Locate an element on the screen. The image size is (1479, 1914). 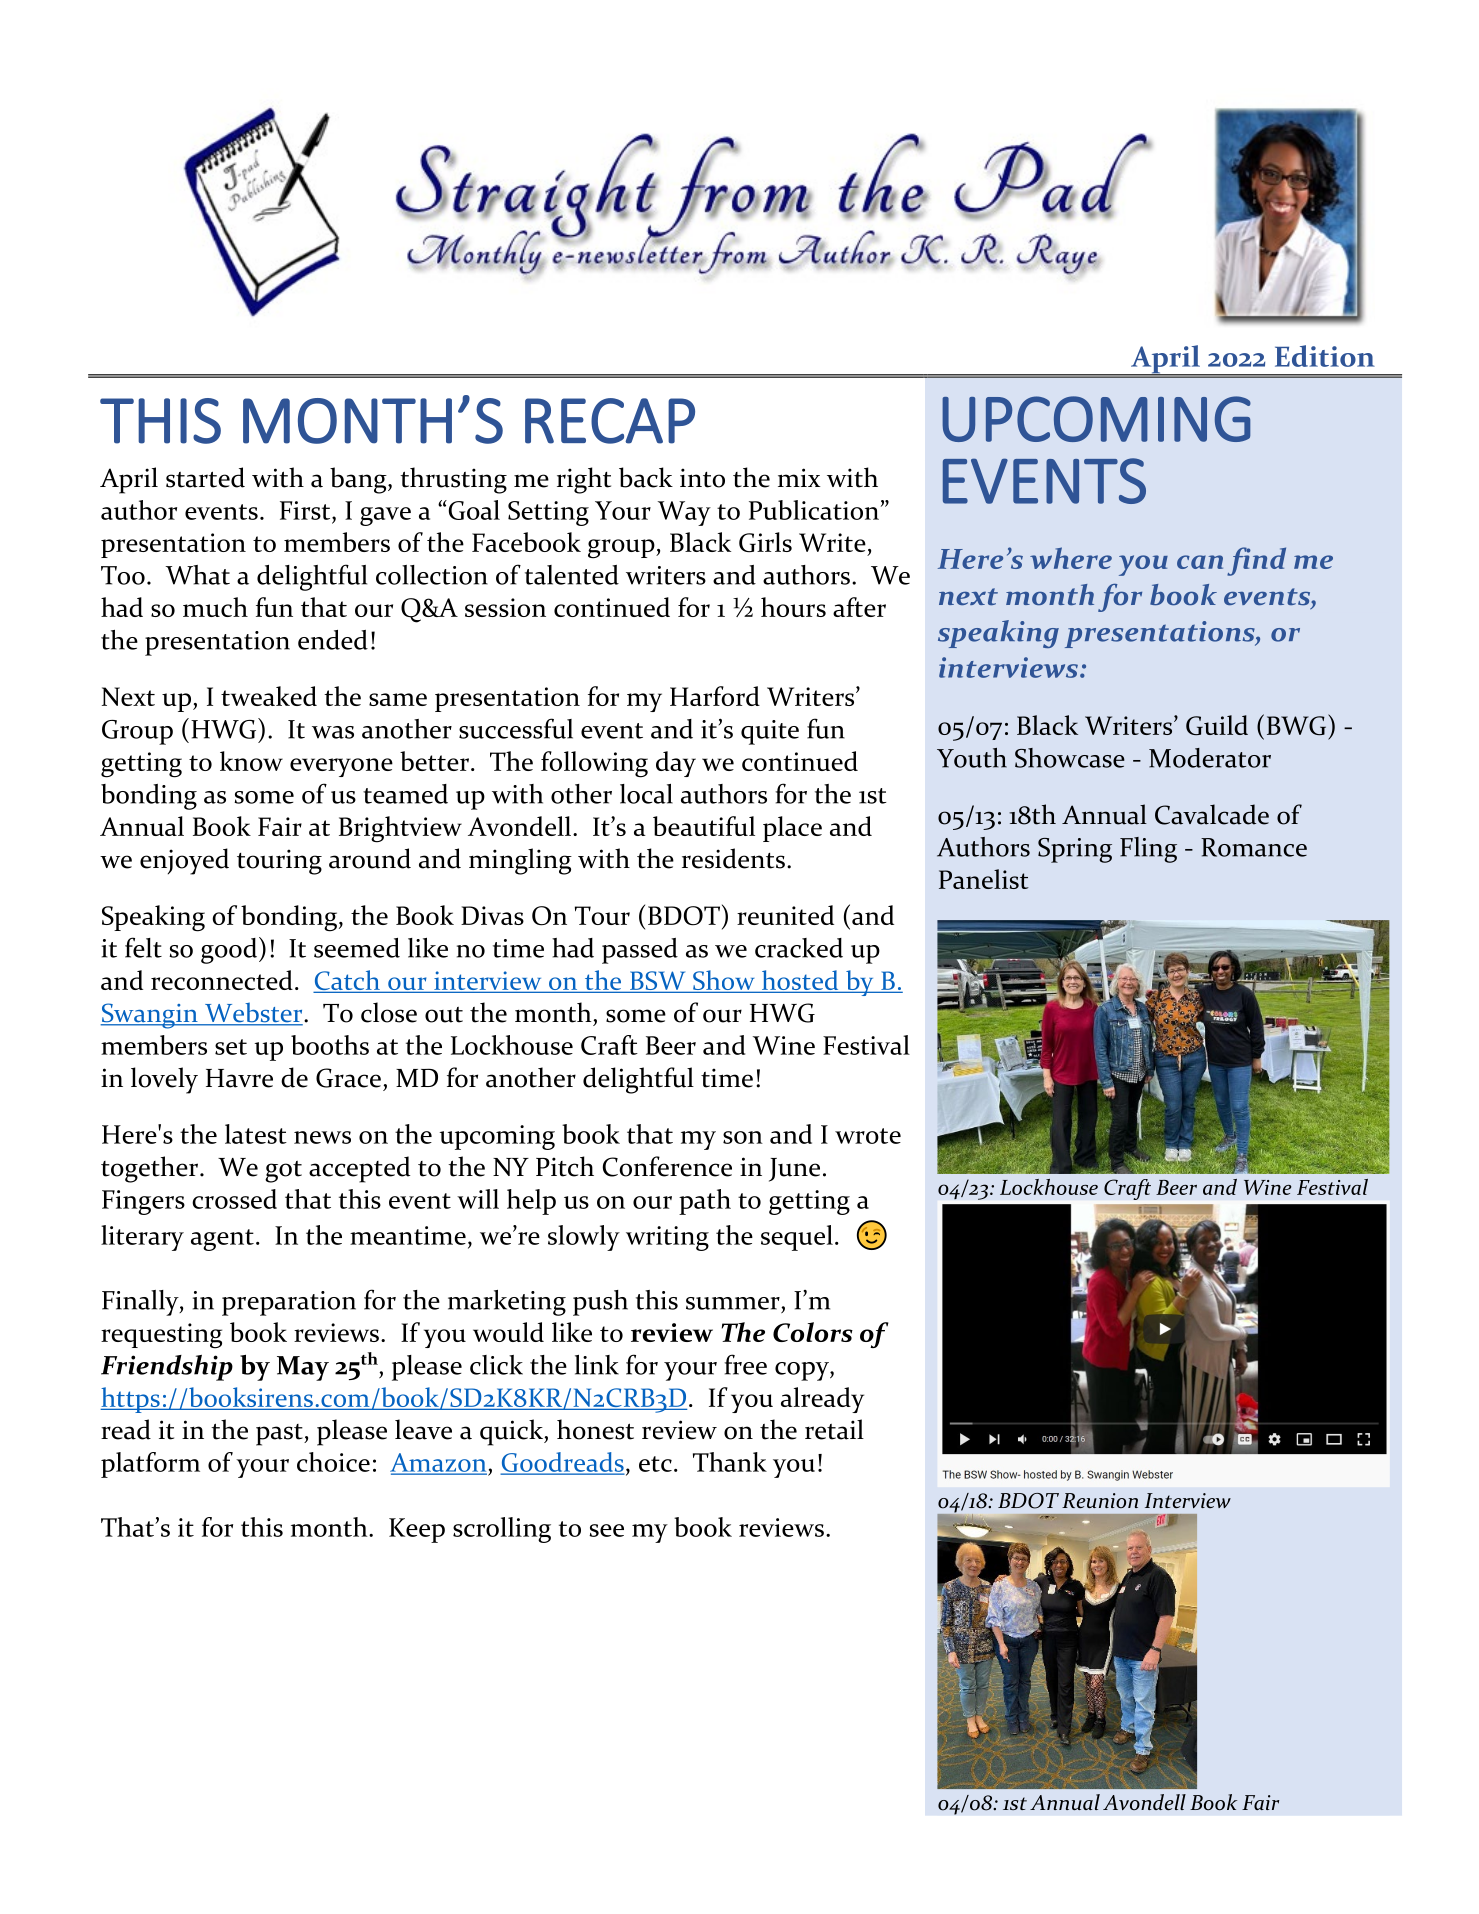
son is located at coordinates (743, 1137).
